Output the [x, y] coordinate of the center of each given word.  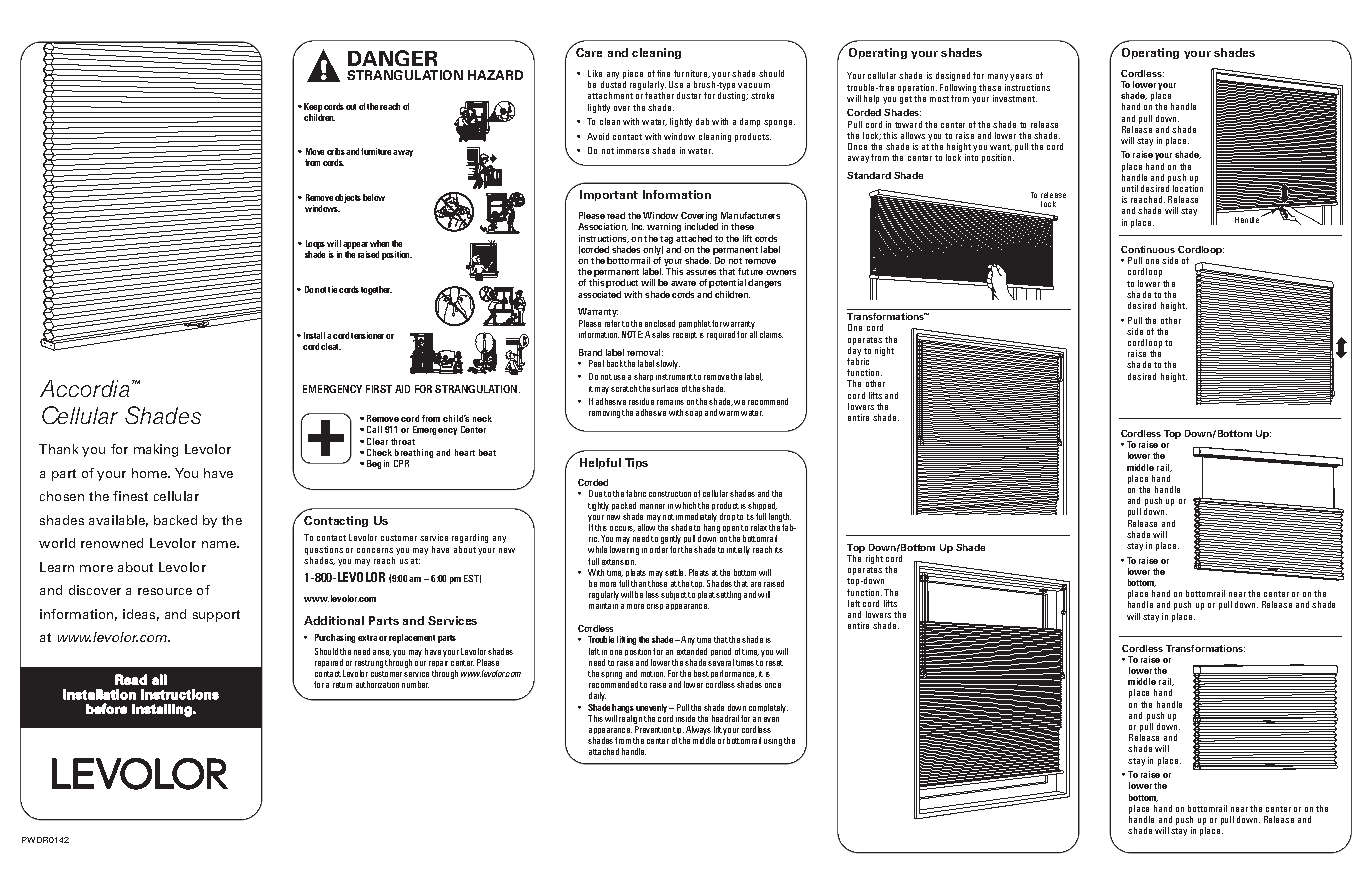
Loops [315, 244]
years [1021, 77]
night [884, 351]
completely [768, 708]
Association [603, 227]
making [156, 450]
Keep [313, 107]
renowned [112, 543]
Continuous [1148, 249]
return [342, 685]
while [597, 549]
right [874, 559]
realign [630, 718]
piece [633, 74]
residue [641, 401]
